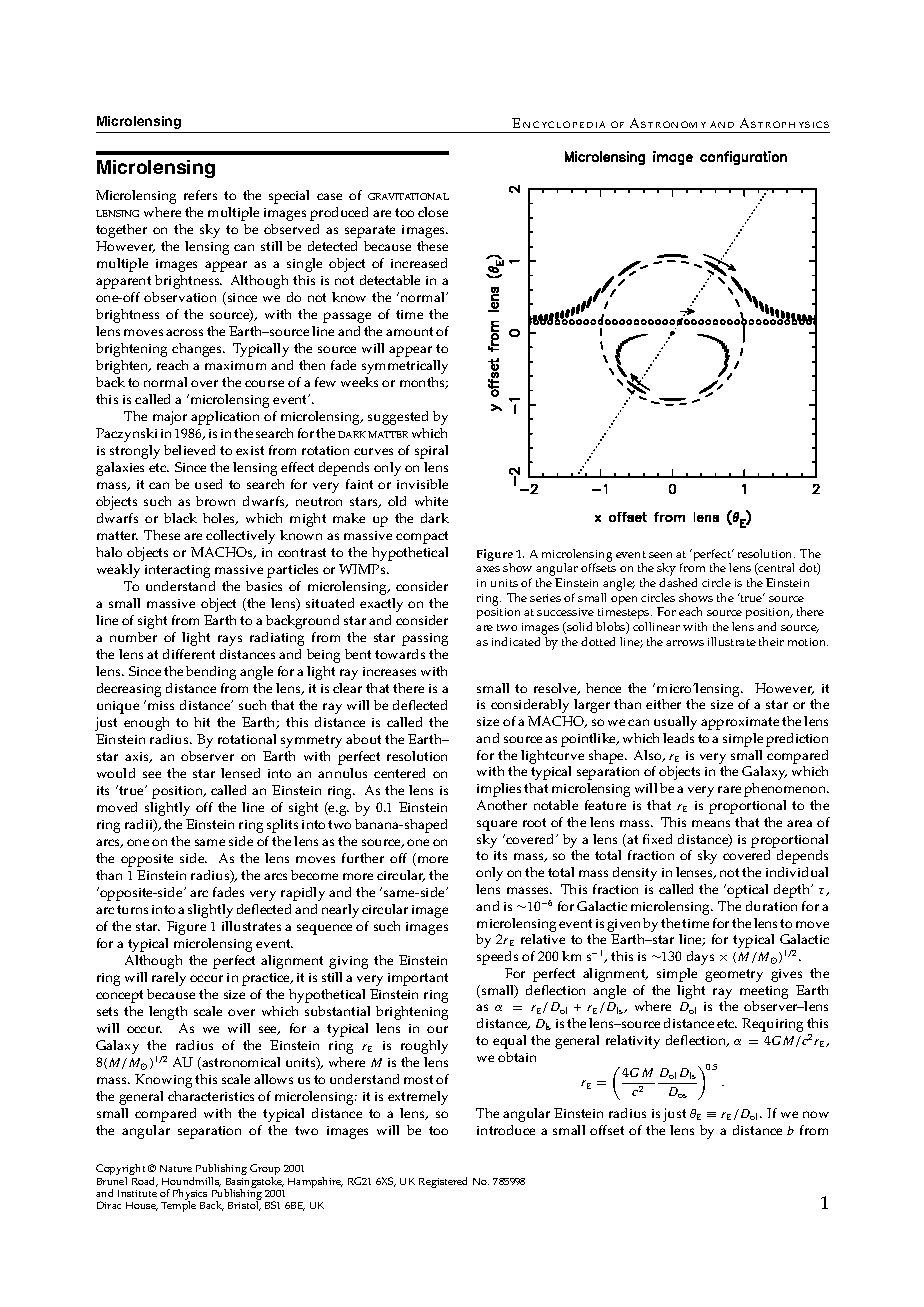  I want to click on black, so click(180, 518).
